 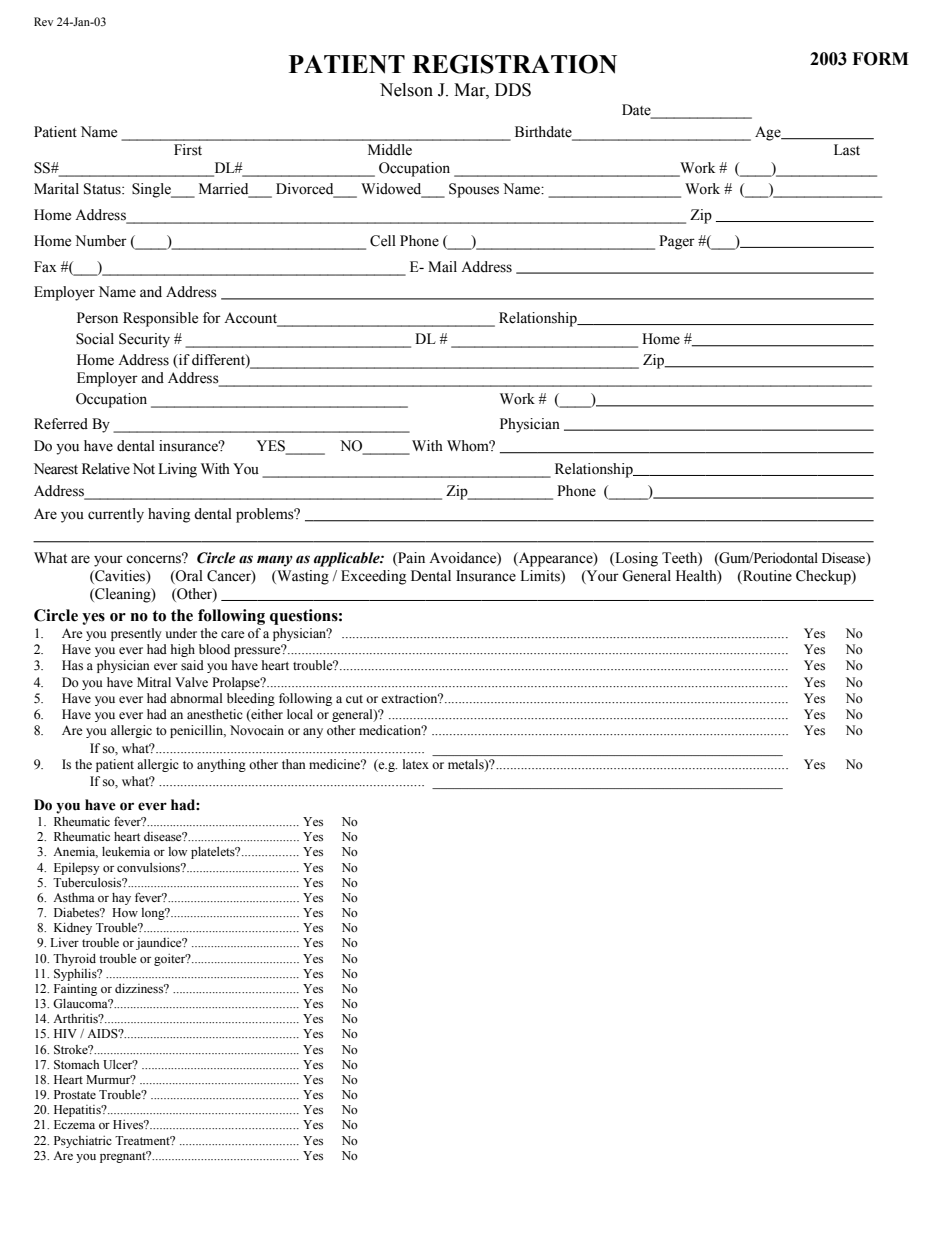 What do you see at coordinates (61, 424) in the screenshot?
I see `Referred` at bounding box center [61, 424].
